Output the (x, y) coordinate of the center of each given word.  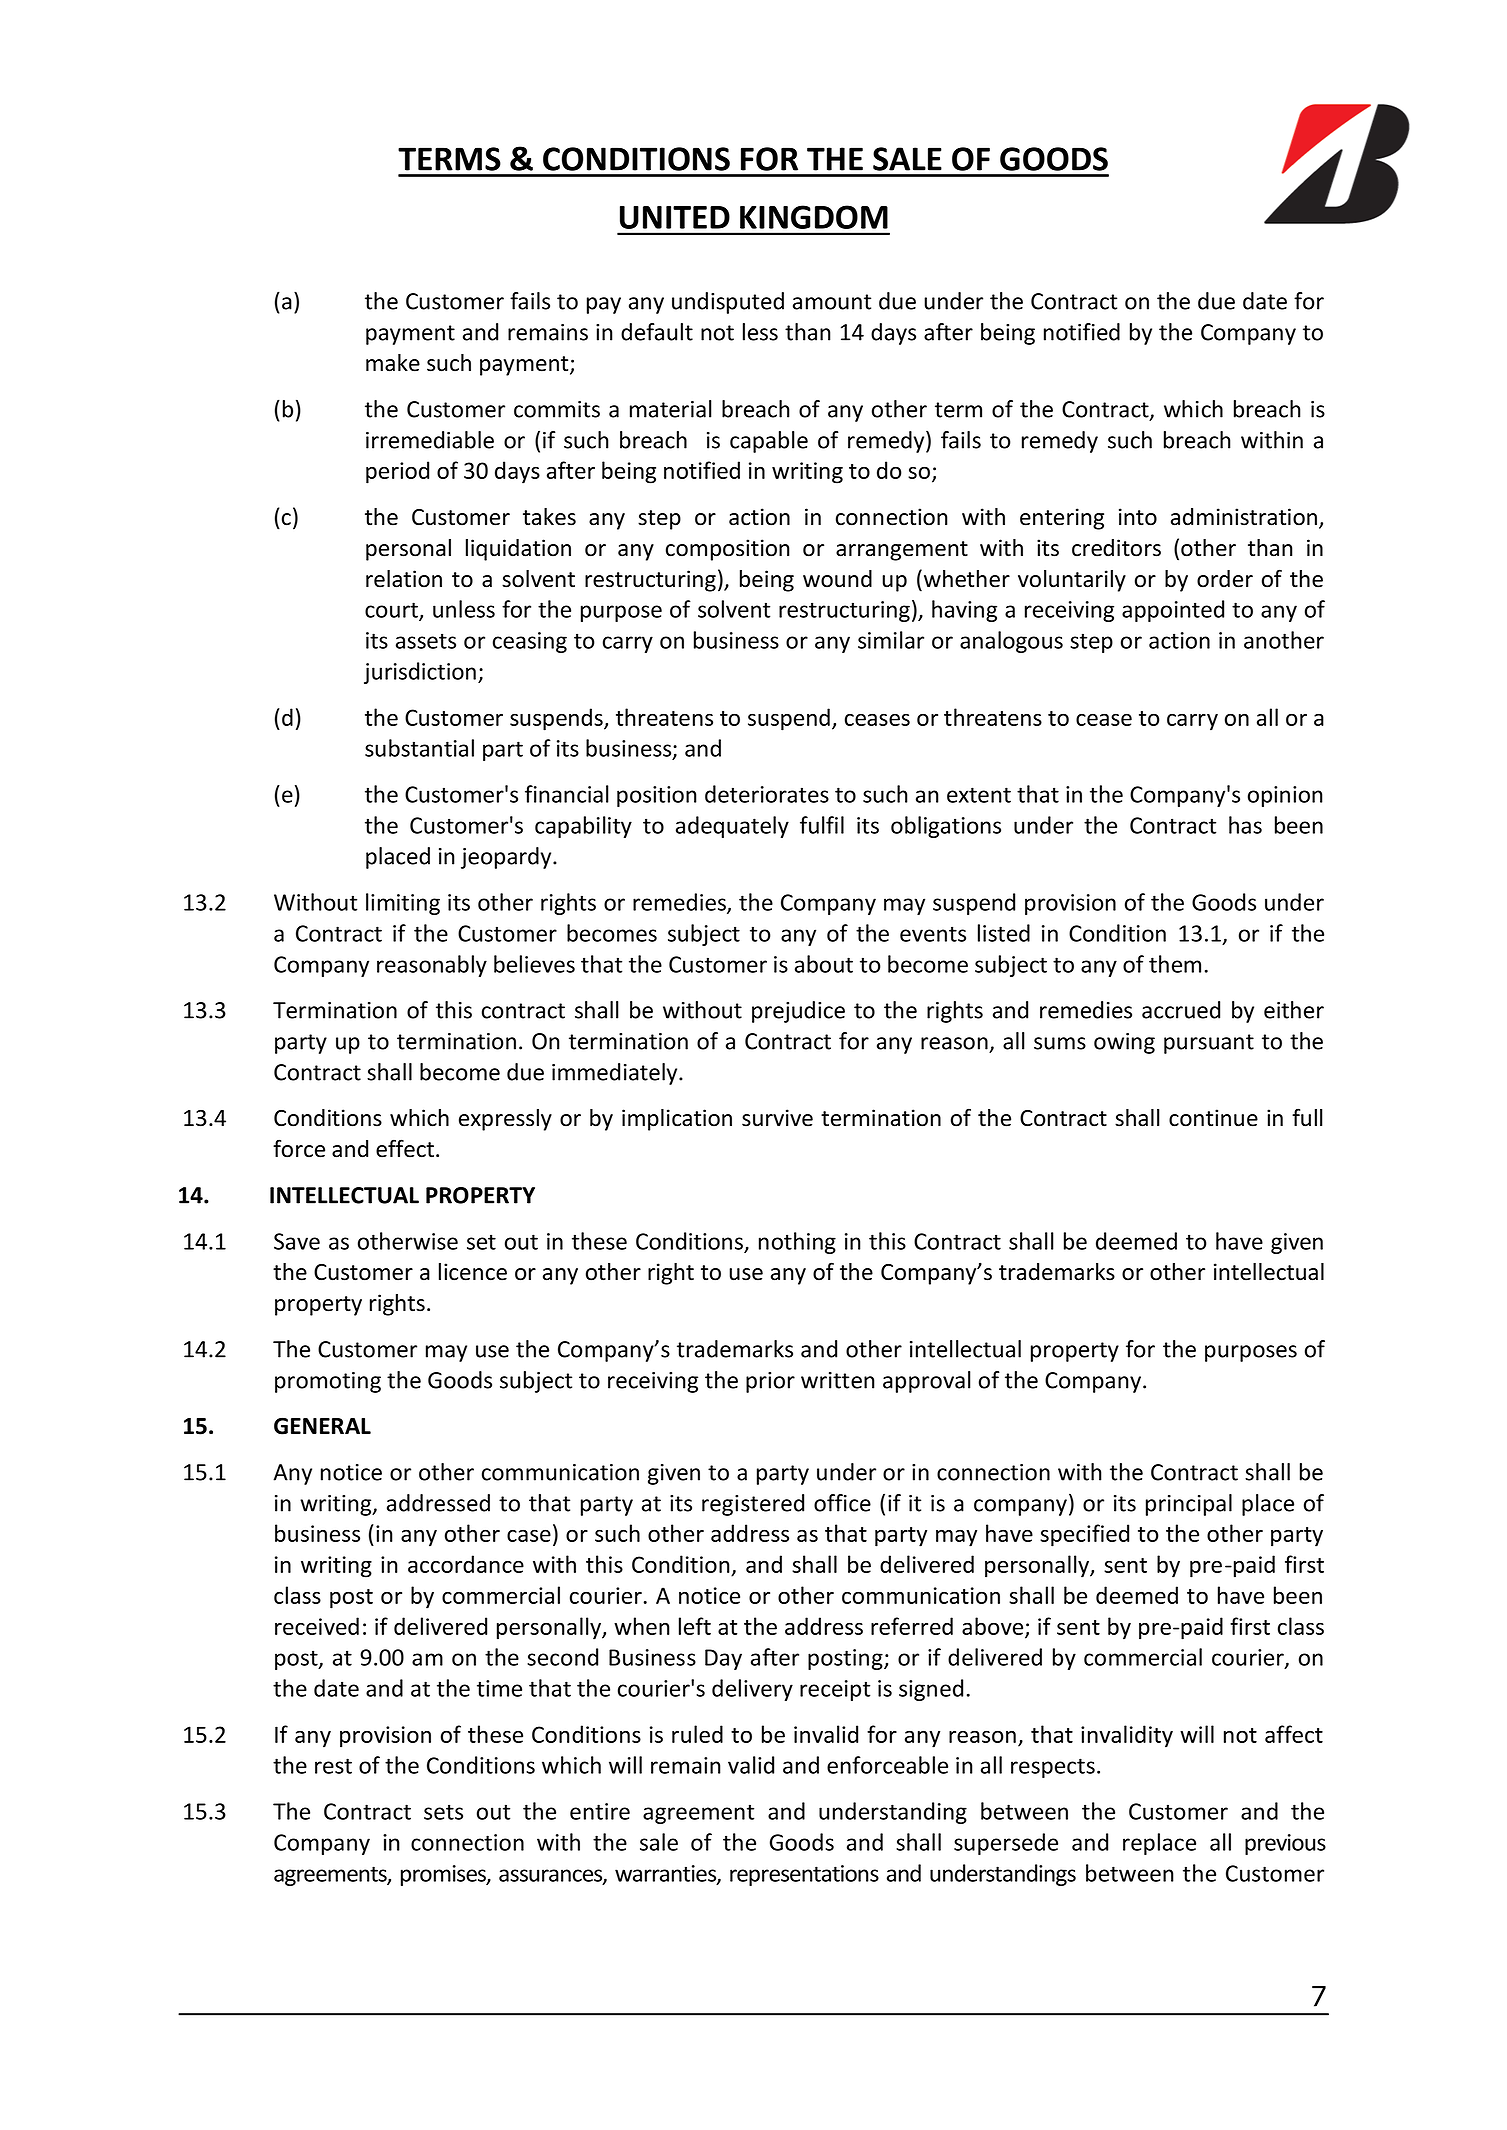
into (1138, 517)
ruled (697, 1734)
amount (832, 302)
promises (444, 1875)
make (393, 363)
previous (1285, 1844)
